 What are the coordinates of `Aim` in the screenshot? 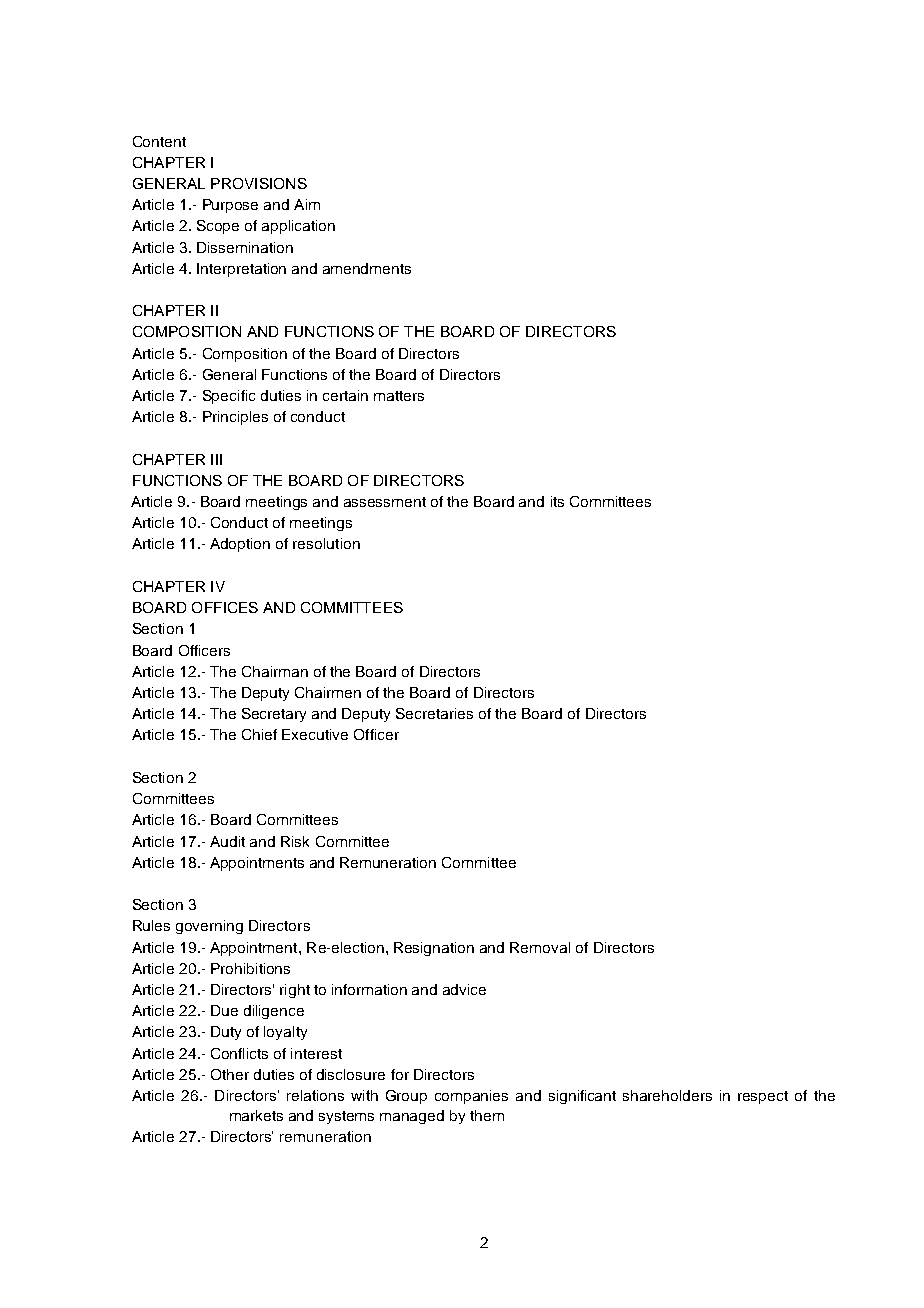 It's located at (307, 204).
